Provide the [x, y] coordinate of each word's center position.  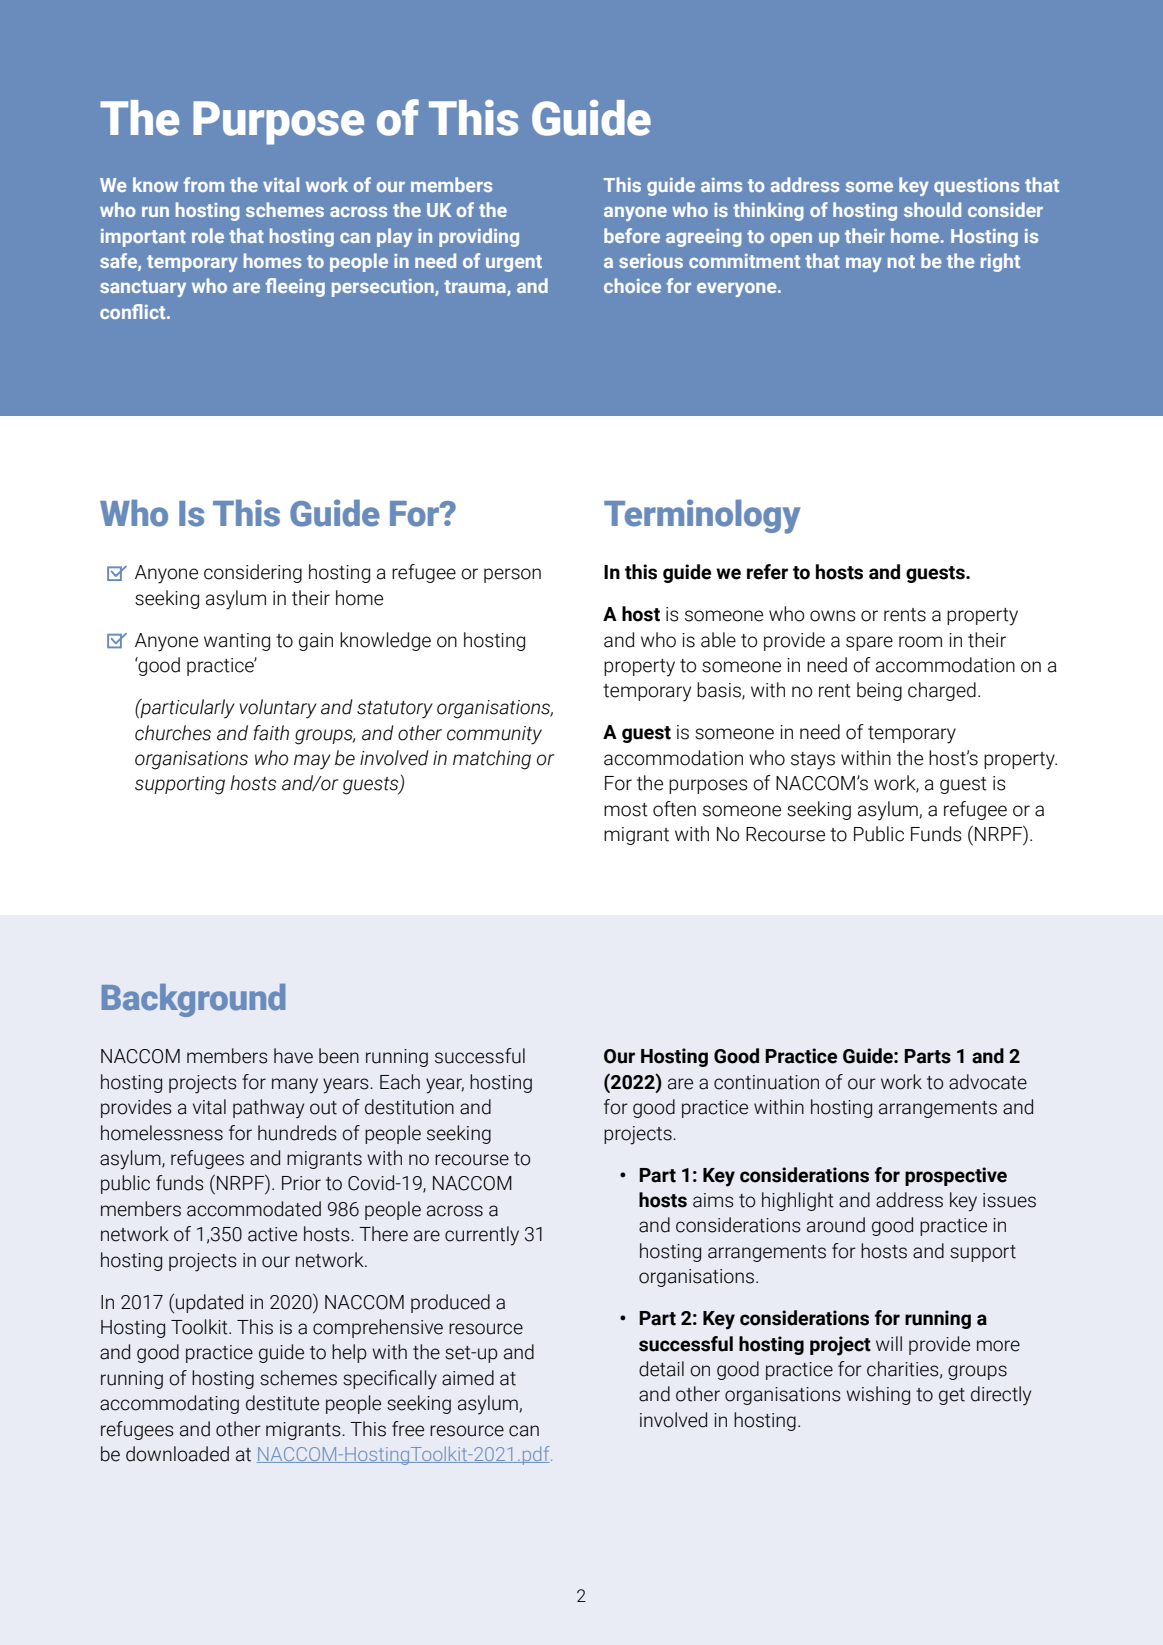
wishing [878, 1395]
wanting [237, 642]
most [626, 810]
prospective [956, 1176]
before [632, 235]
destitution [409, 1107]
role [208, 235]
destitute [282, 1403]
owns [833, 616]
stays [813, 761]
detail [661, 1369]
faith [271, 733]
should [932, 209]
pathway [268, 1109]
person [512, 575]
